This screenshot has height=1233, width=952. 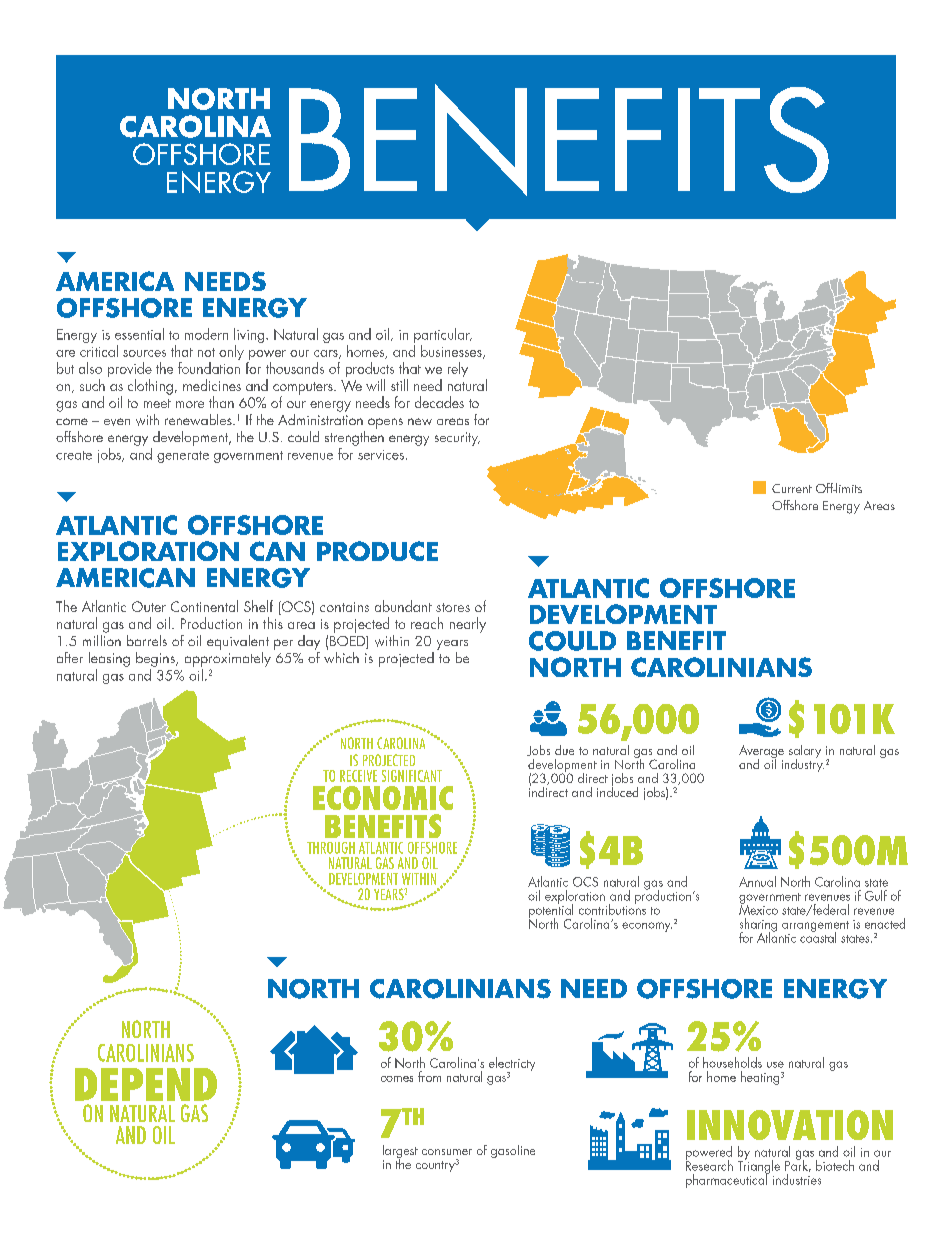 I want to click on salary, so click(x=805, y=753).
